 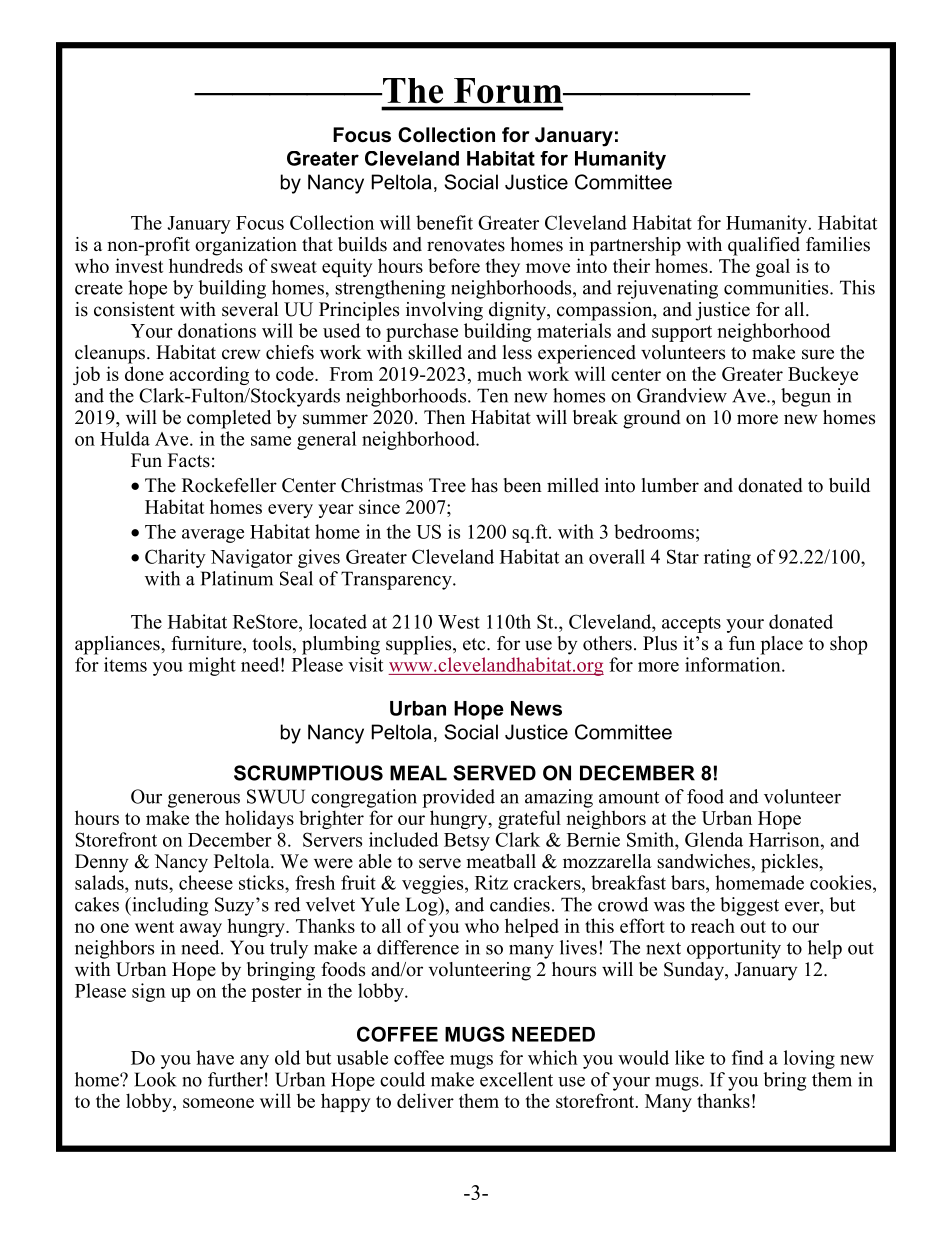 What do you see at coordinates (703, 861) in the screenshot?
I see `sandwiches` at bounding box center [703, 861].
